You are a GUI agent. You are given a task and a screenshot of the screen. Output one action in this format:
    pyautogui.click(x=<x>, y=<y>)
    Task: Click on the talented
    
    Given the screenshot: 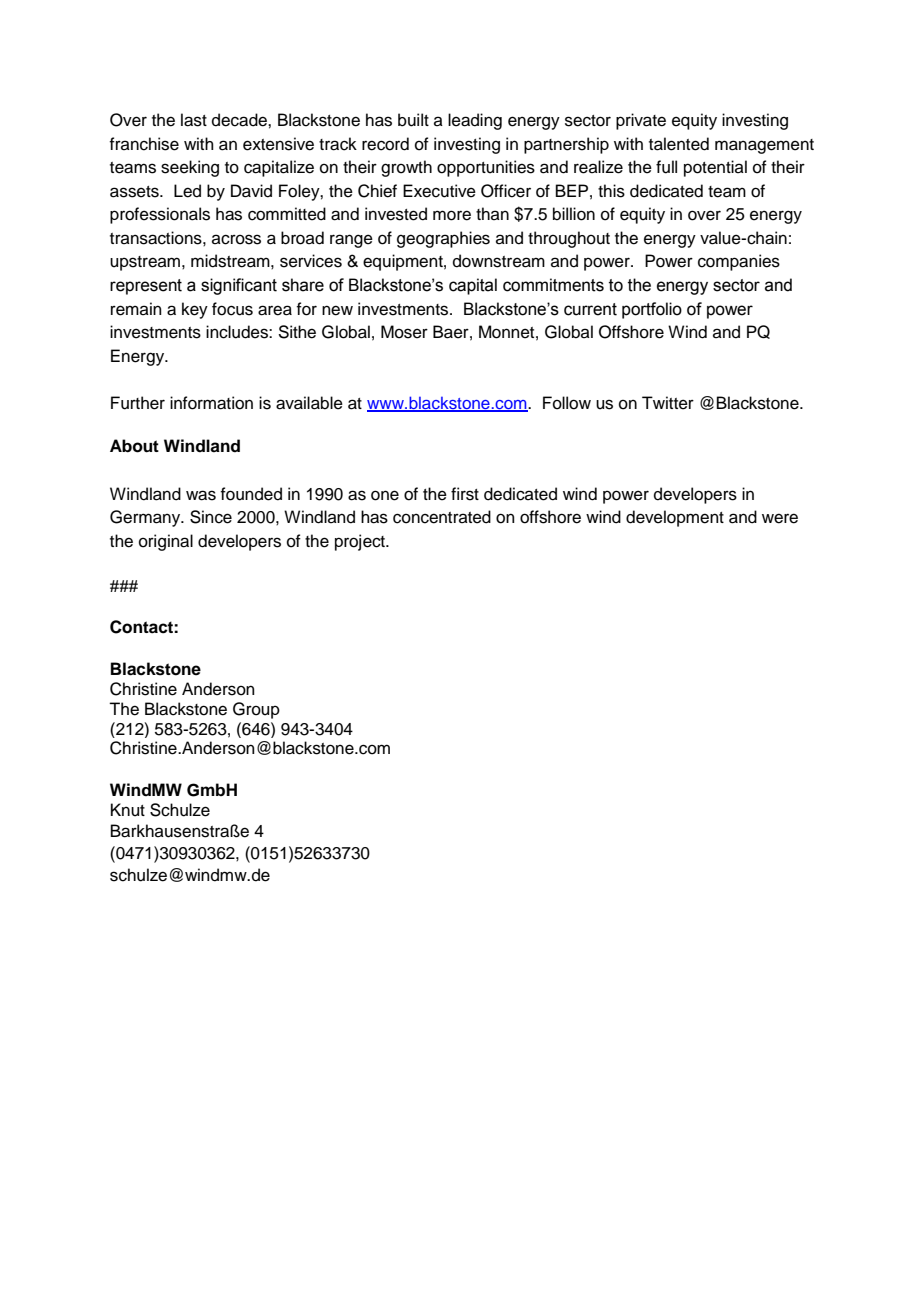 What is the action you would take?
    pyautogui.click(x=679, y=144)
